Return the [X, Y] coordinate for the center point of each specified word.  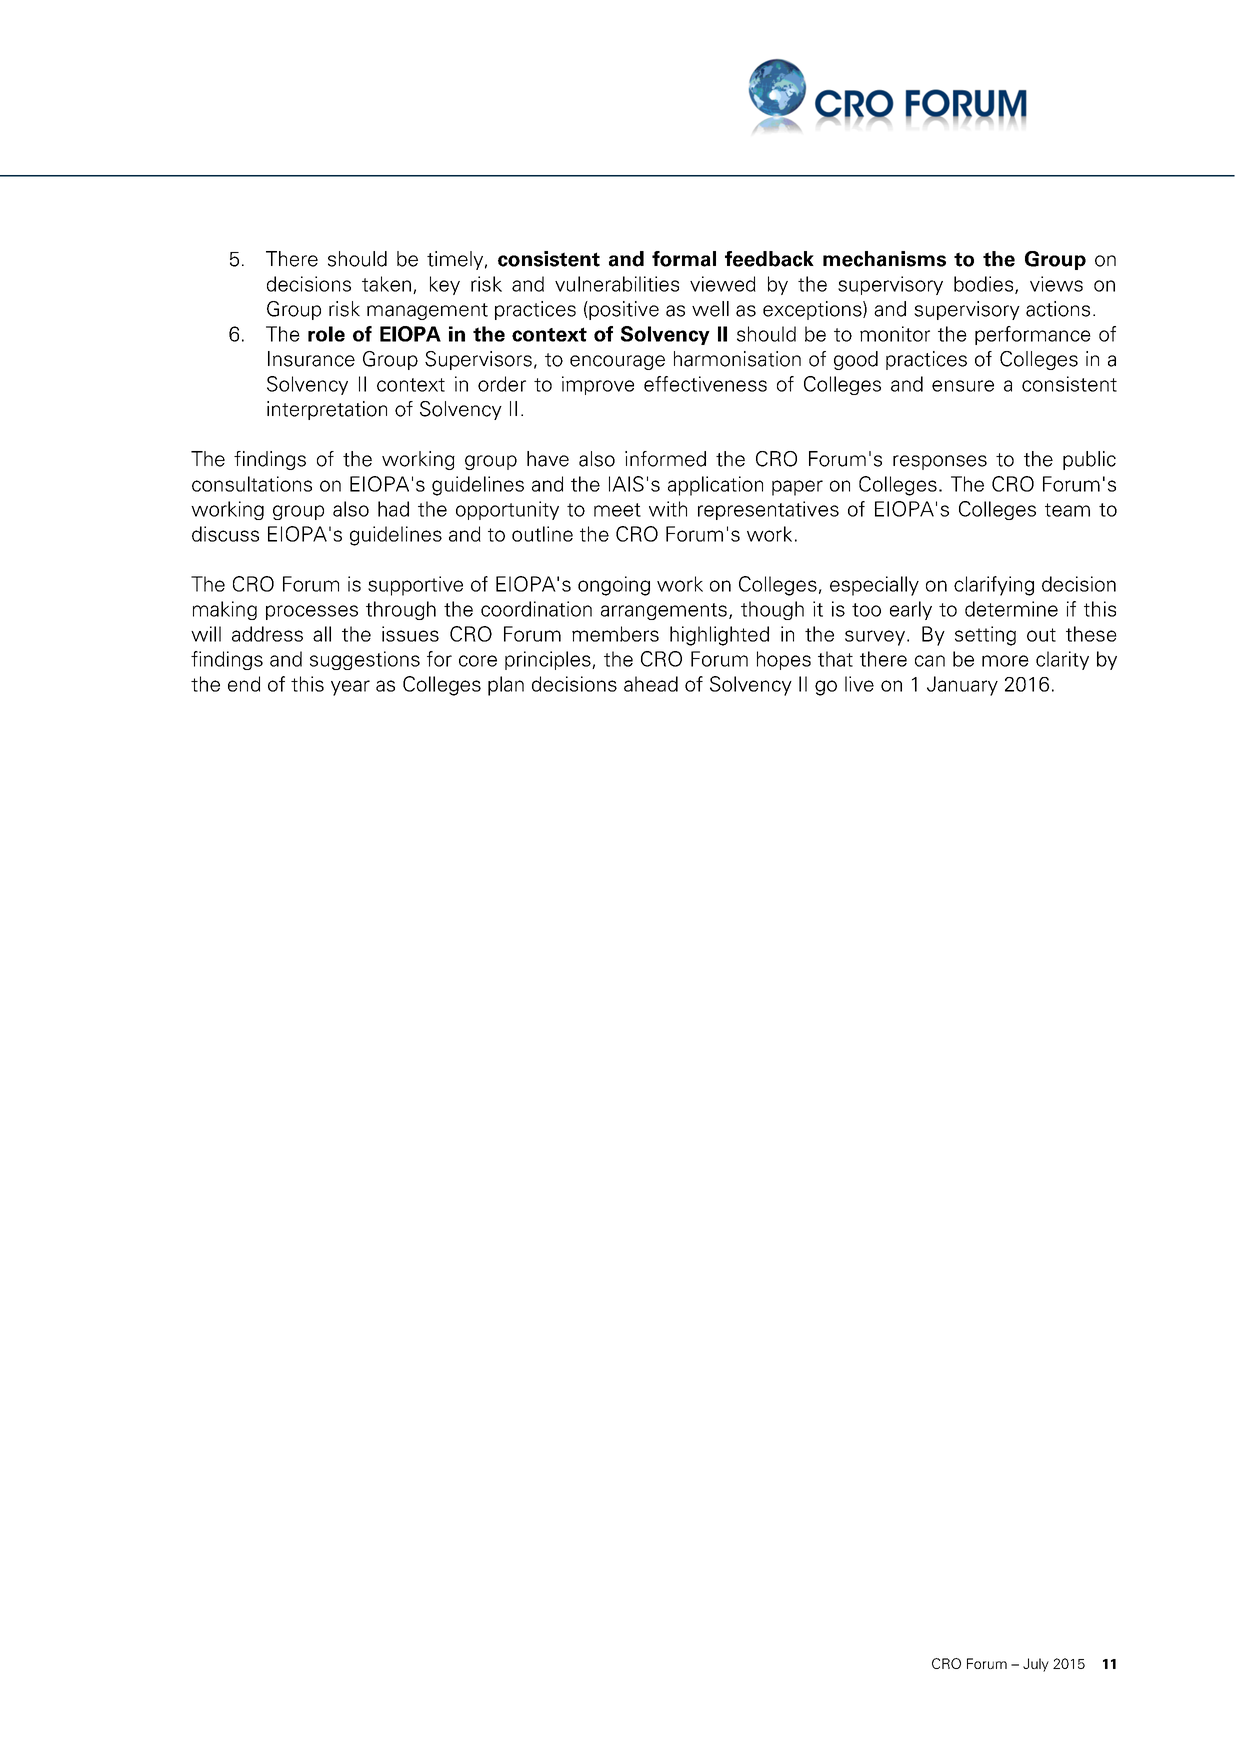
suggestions [365, 660]
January [962, 686]
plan [506, 686]
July [1036, 1665]
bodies [985, 285]
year [350, 688]
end [244, 684]
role [326, 334]
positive [623, 310]
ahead [651, 684]
